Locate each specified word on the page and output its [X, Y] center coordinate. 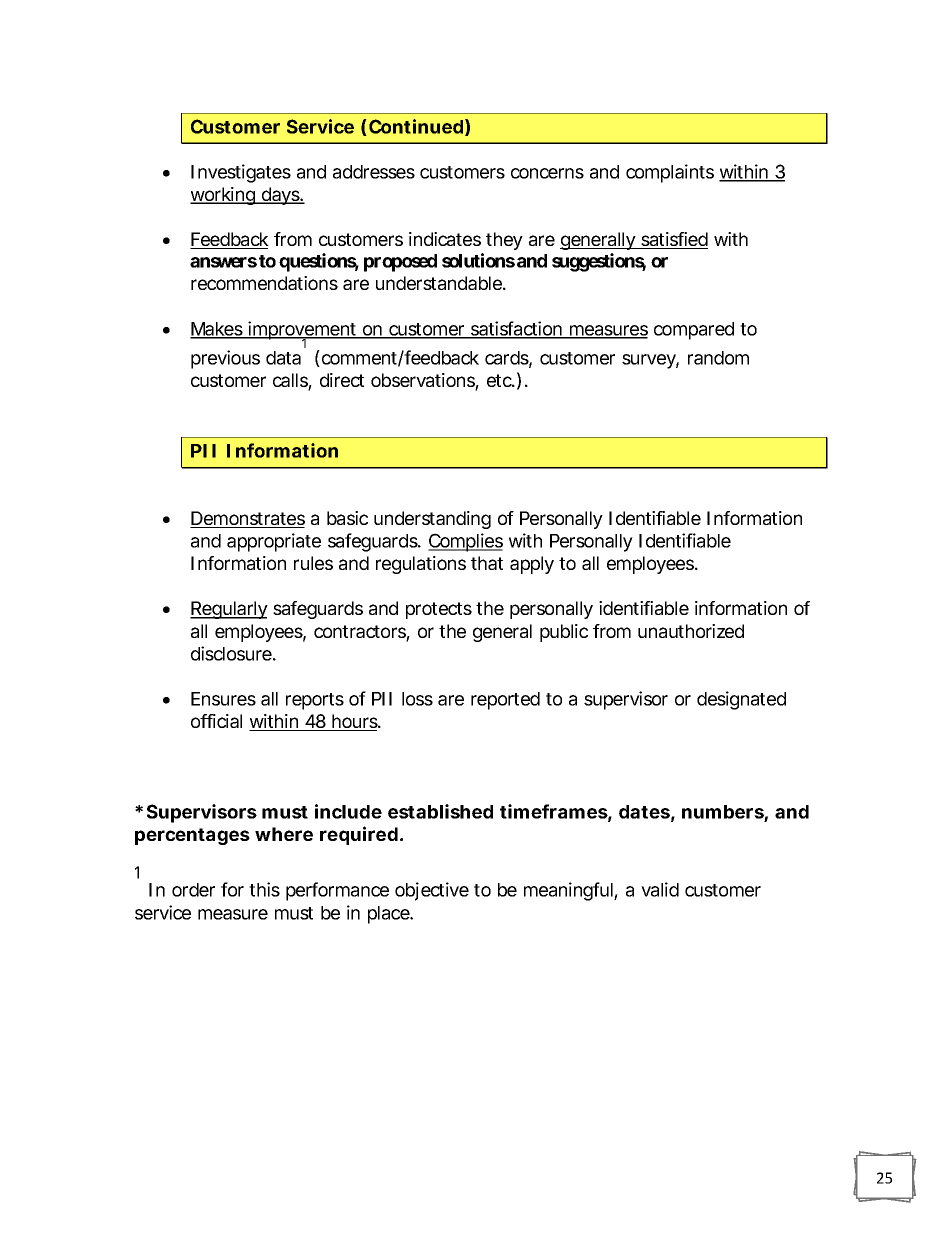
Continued [416, 126]
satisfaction [517, 329]
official [216, 721]
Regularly [229, 610]
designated [741, 700]
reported [505, 701]
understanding [432, 520]
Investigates [241, 173]
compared [694, 331]
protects [439, 610]
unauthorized [691, 631]
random [718, 358]
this [264, 889]
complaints [670, 173]
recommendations [264, 283]
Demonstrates [247, 519]
